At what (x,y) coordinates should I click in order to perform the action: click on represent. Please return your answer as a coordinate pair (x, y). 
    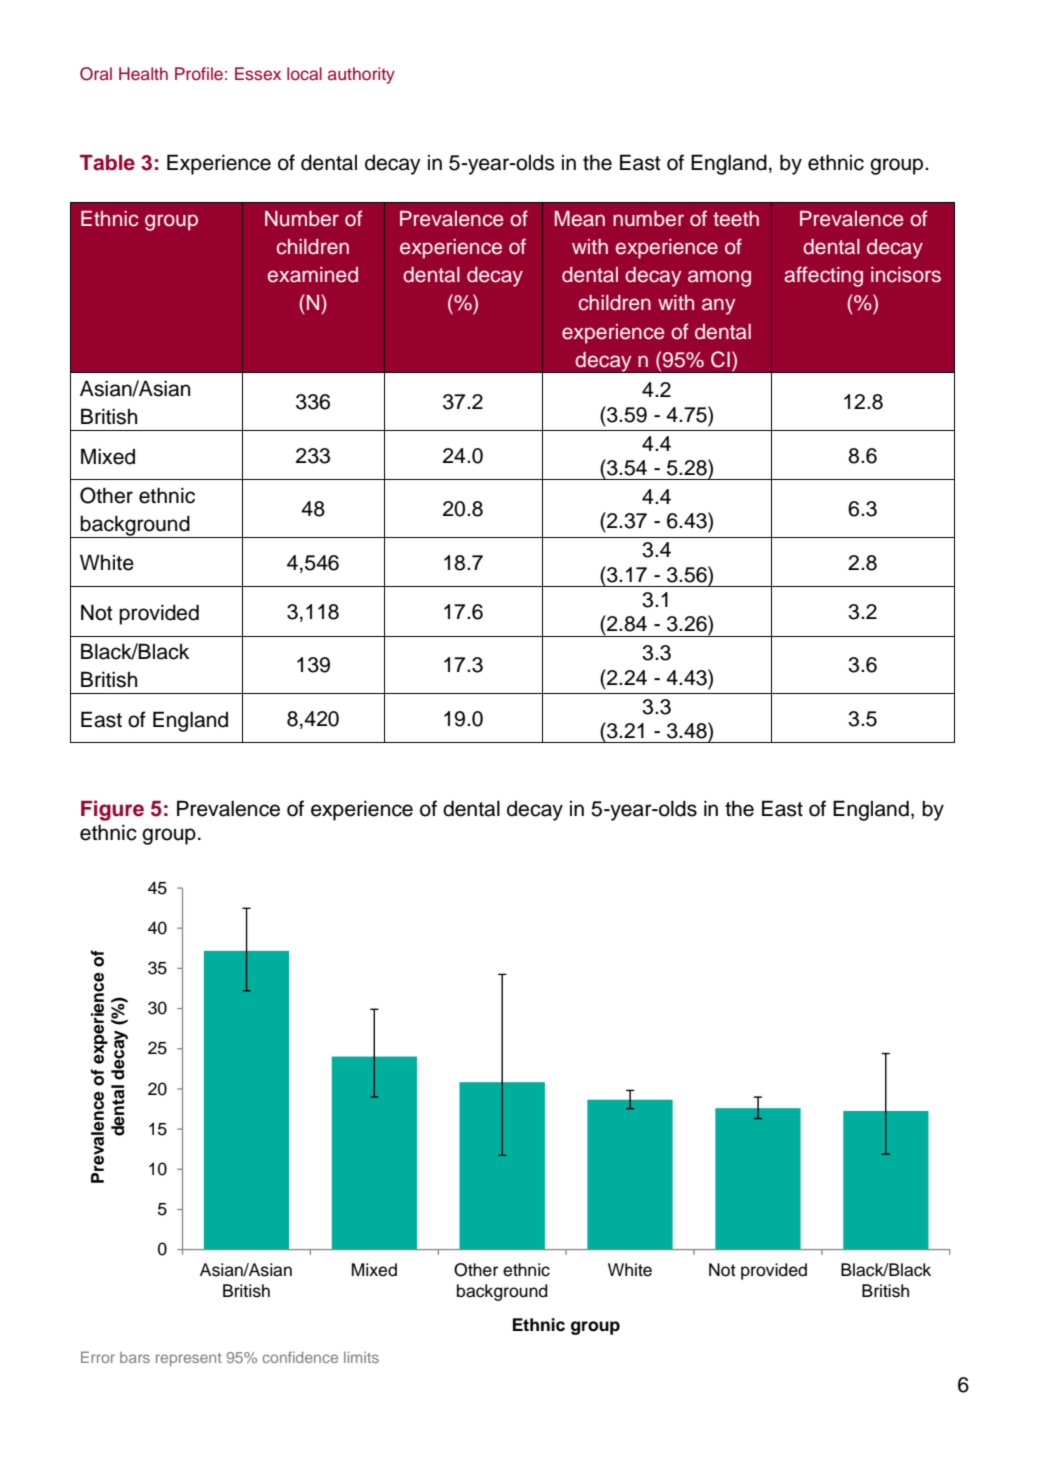
    Looking at the image, I should click on (189, 1359).
